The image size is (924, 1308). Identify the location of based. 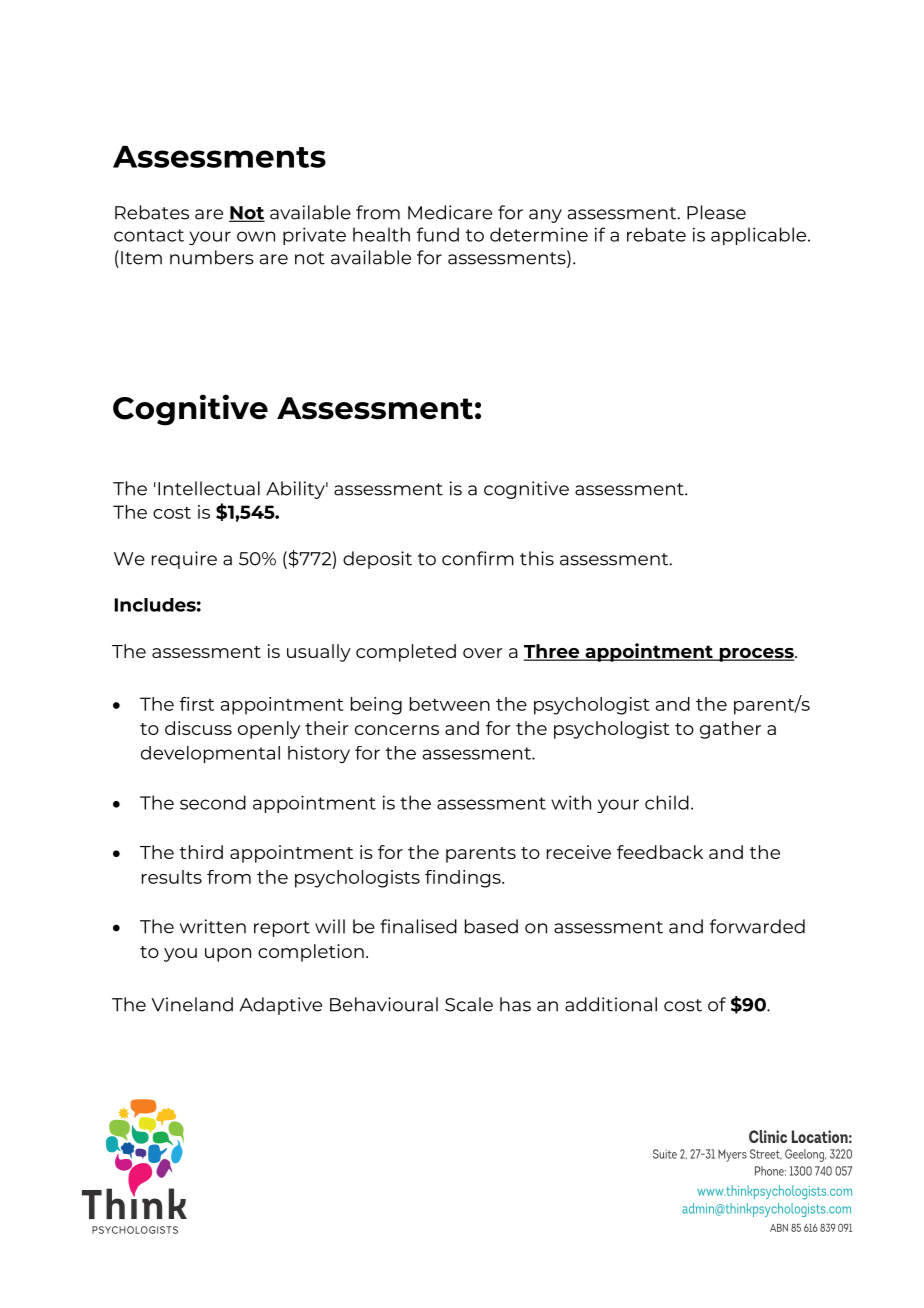
(491, 926).
